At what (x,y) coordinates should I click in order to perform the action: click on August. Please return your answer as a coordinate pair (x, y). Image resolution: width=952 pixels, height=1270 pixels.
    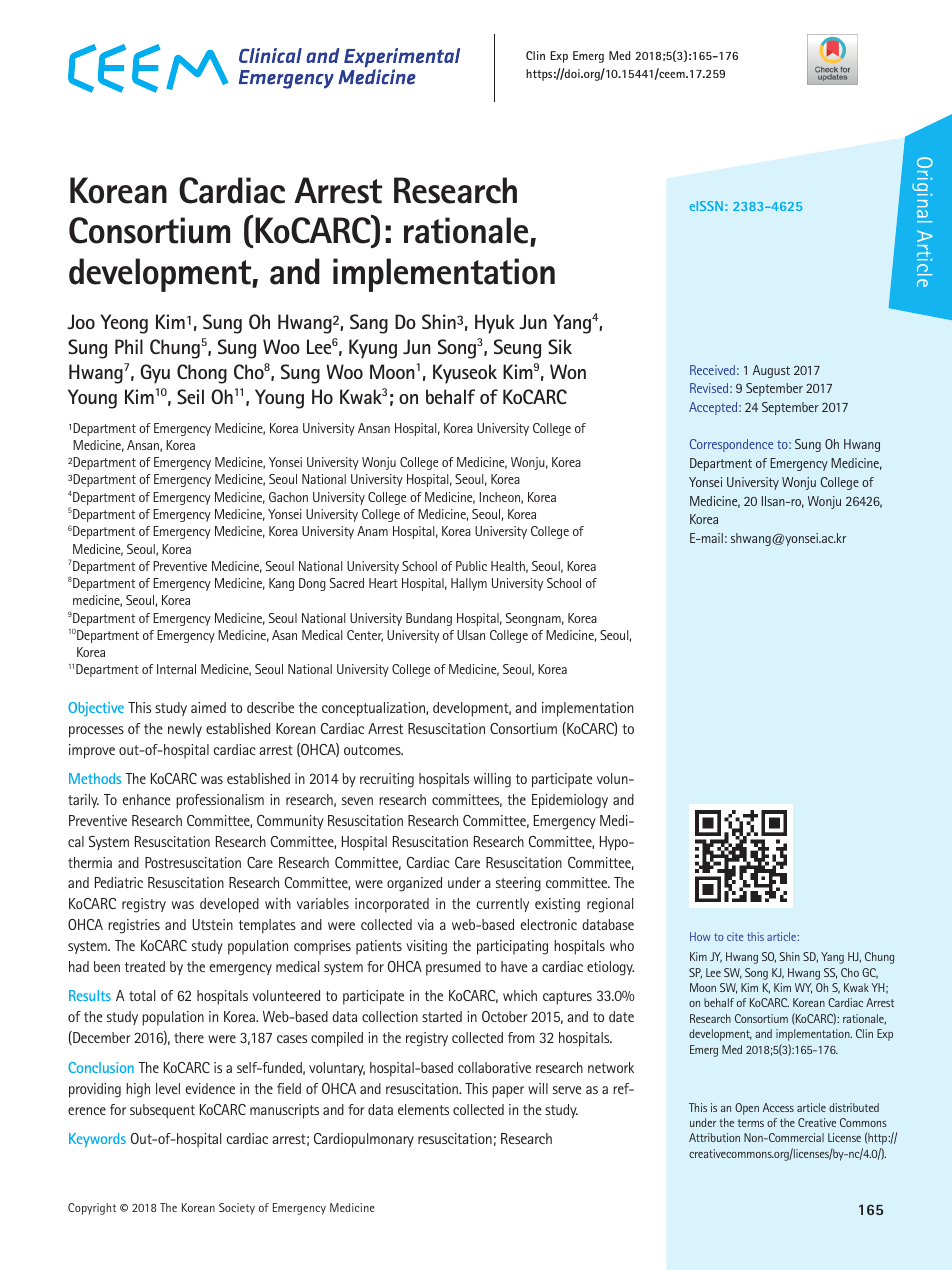
    Looking at the image, I should click on (771, 371).
